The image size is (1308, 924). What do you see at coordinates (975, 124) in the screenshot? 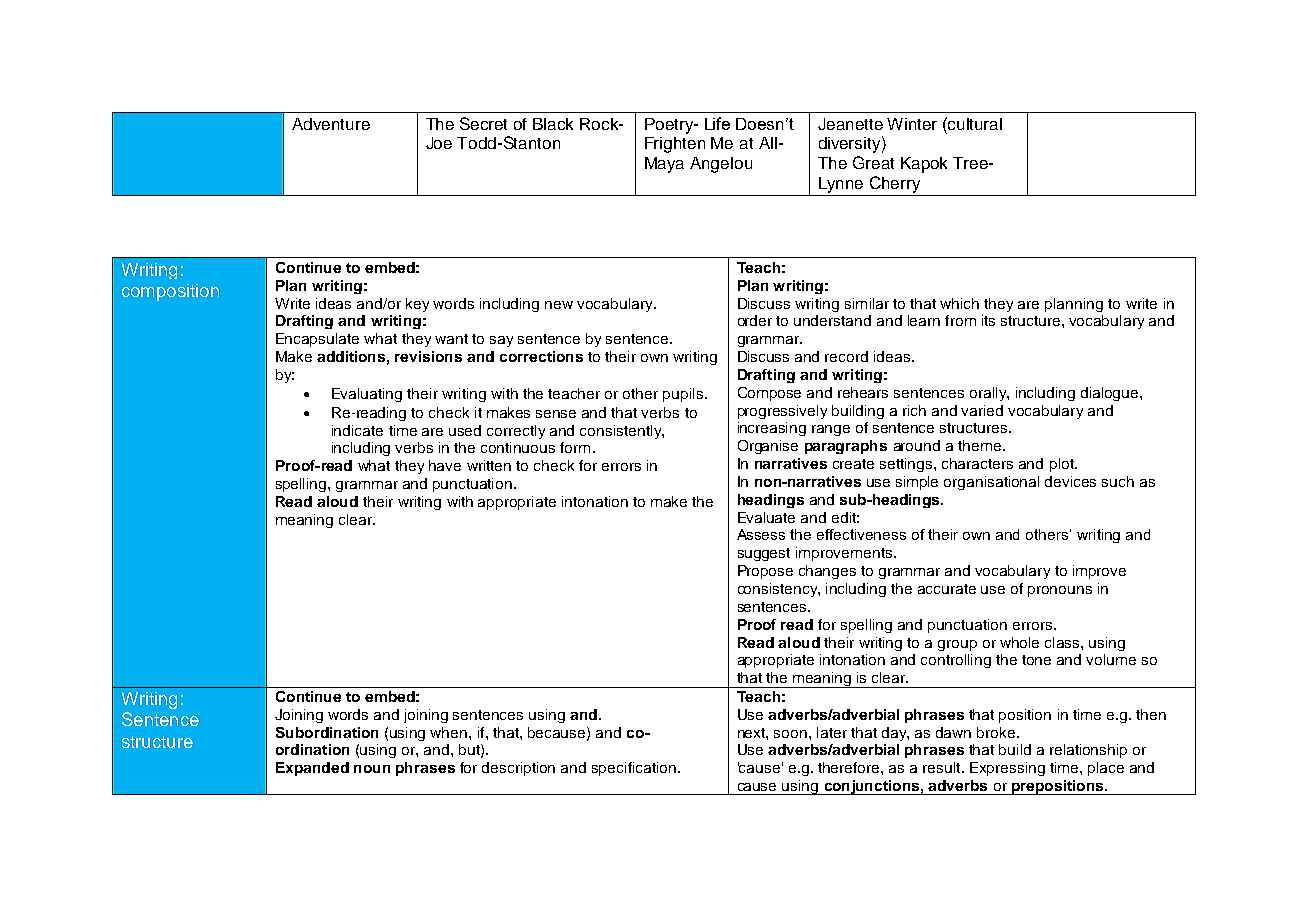
I see `cultural` at bounding box center [975, 124].
